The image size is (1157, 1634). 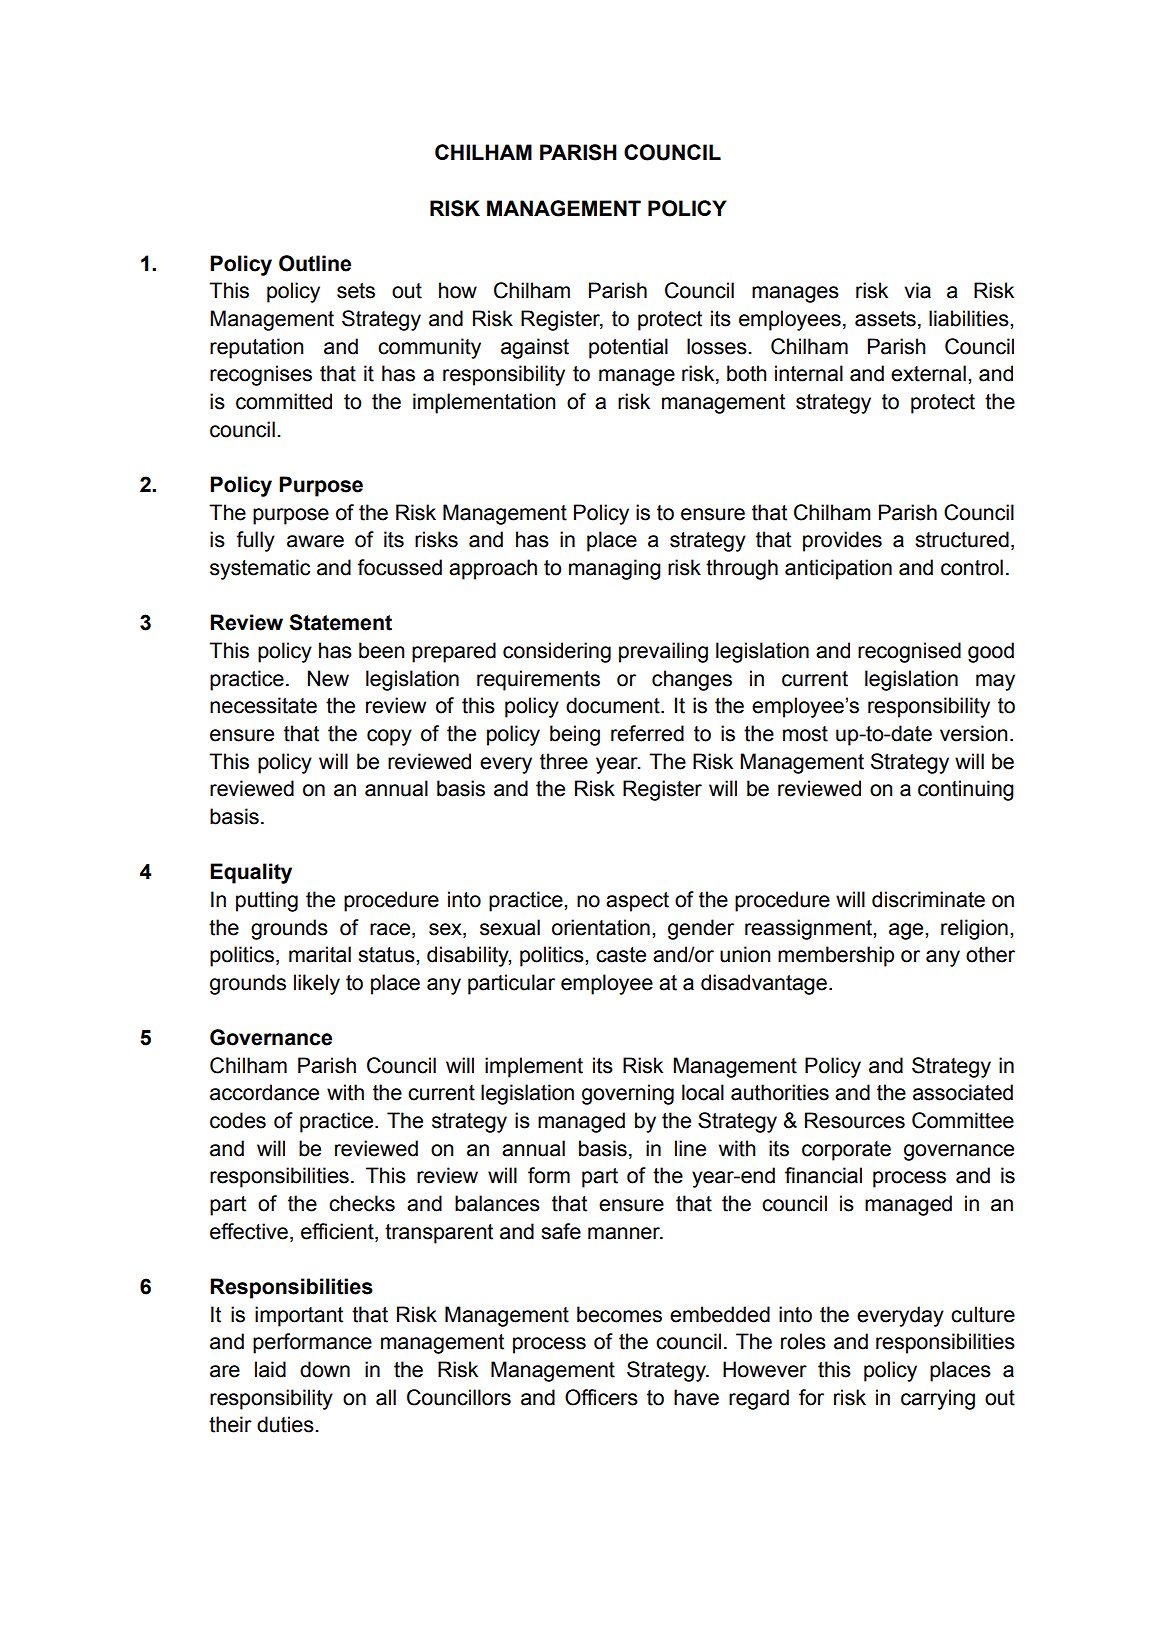 What do you see at coordinates (325, 1369) in the image?
I see `down` at bounding box center [325, 1369].
